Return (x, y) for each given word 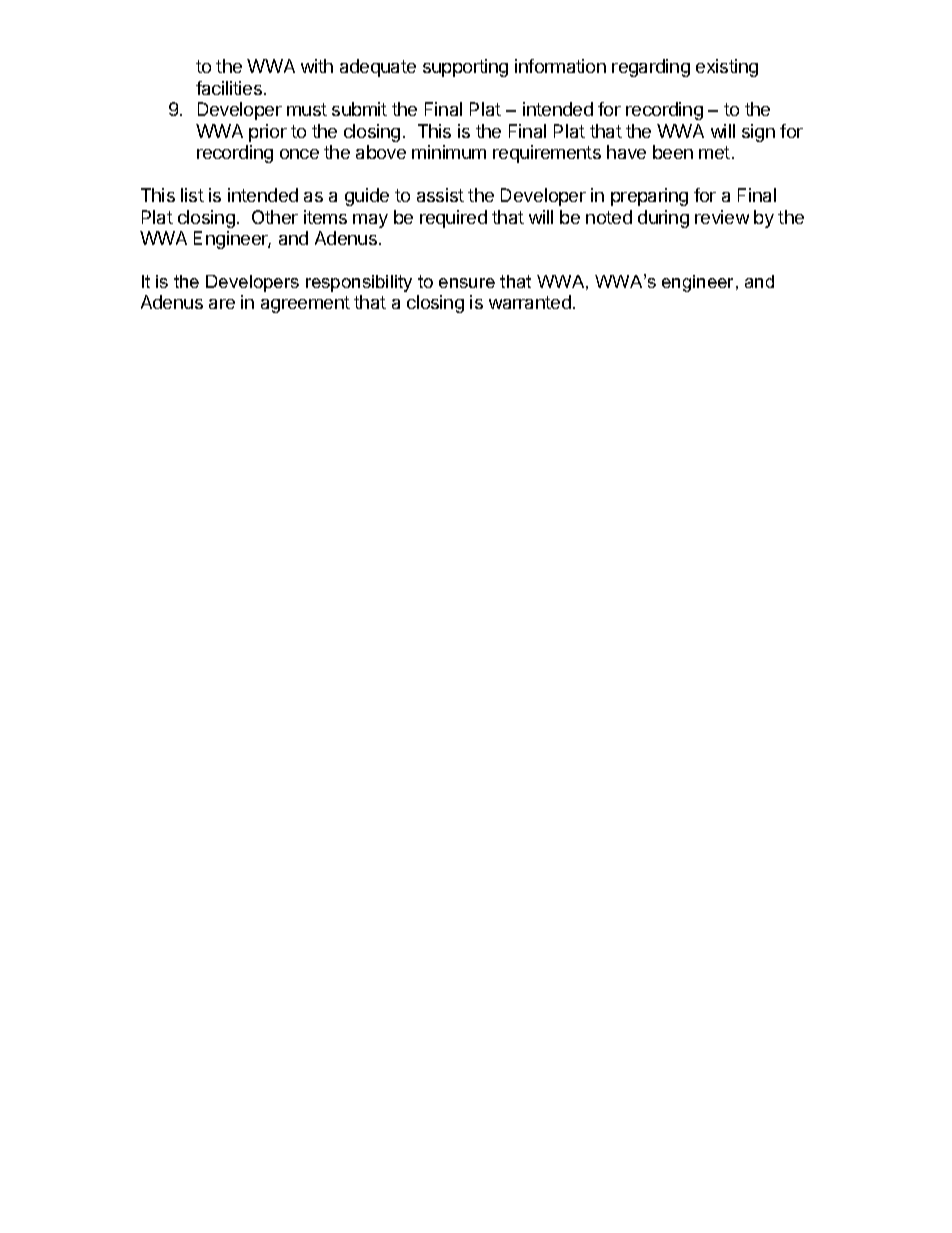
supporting (465, 68)
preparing (649, 197)
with (317, 66)
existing (727, 68)
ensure (467, 283)
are (222, 304)
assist (440, 195)
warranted (530, 302)
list (192, 195)
